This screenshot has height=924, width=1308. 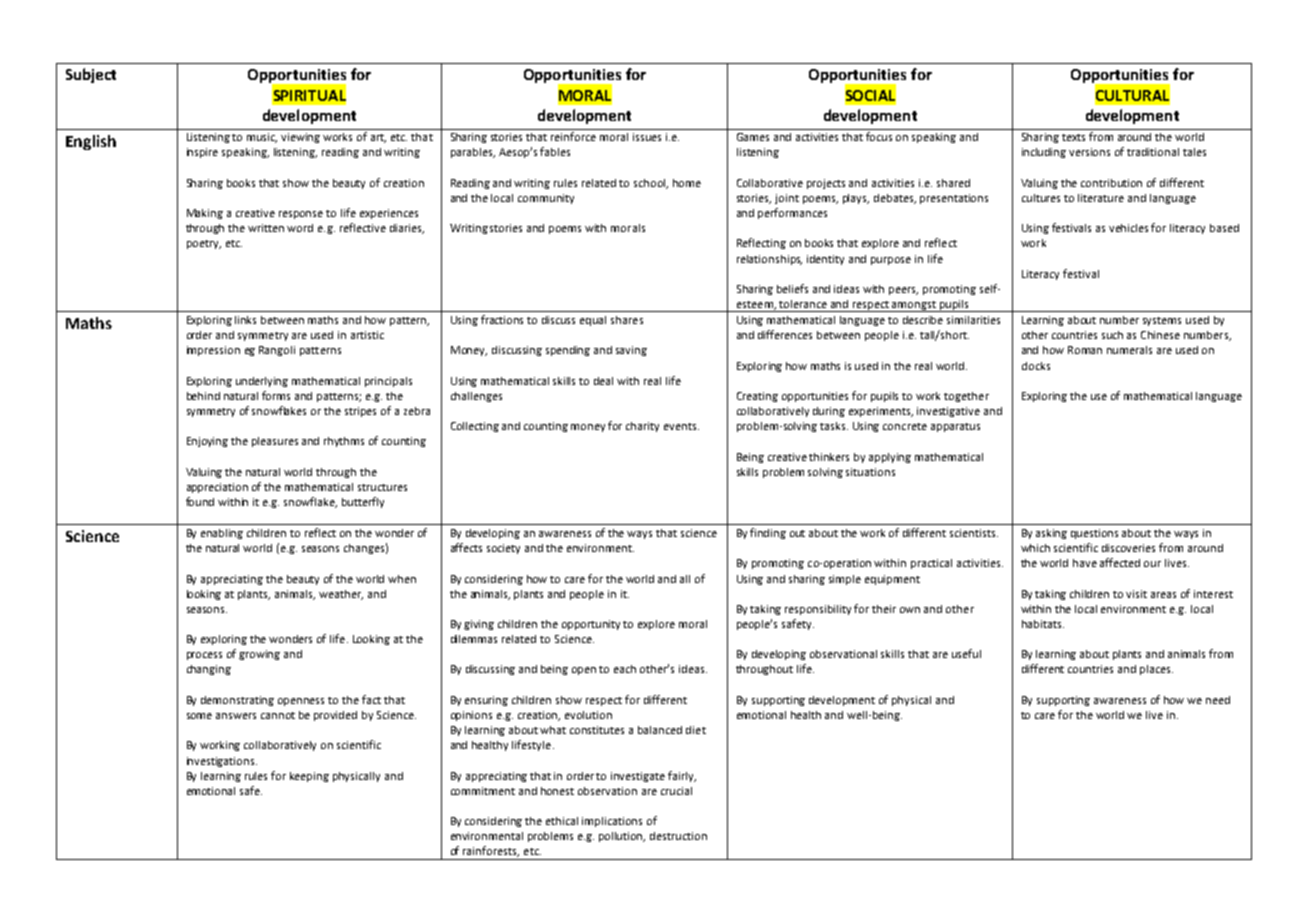 What do you see at coordinates (678, 836) in the screenshot?
I see `destruction` at bounding box center [678, 836].
